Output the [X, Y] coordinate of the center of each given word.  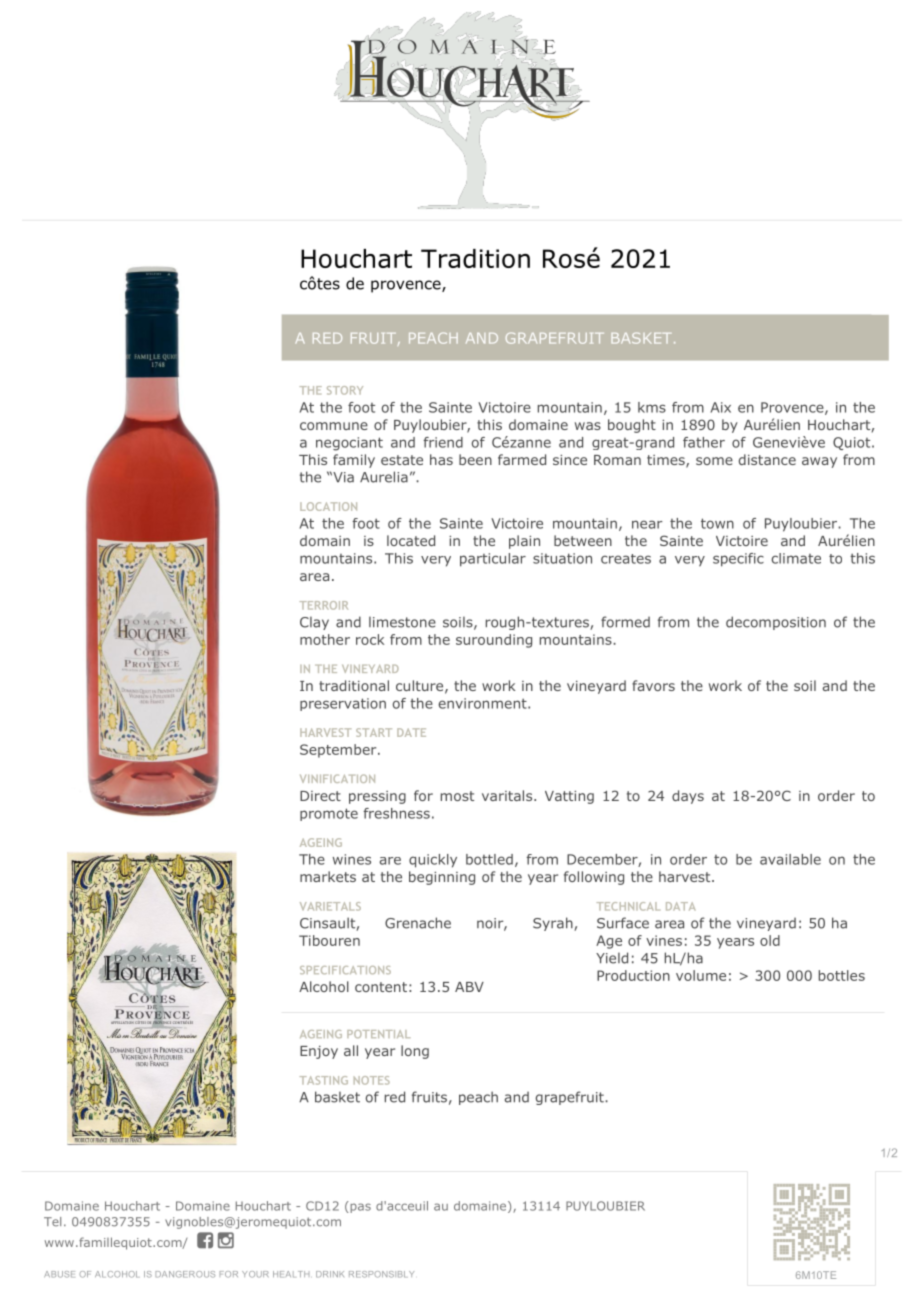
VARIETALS [330, 906]
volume [701, 975]
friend [443, 442]
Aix [721, 407]
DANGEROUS [185, 1274]
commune [334, 426]
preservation [343, 704]
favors [653, 685]
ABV [469, 987]
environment [483, 703]
